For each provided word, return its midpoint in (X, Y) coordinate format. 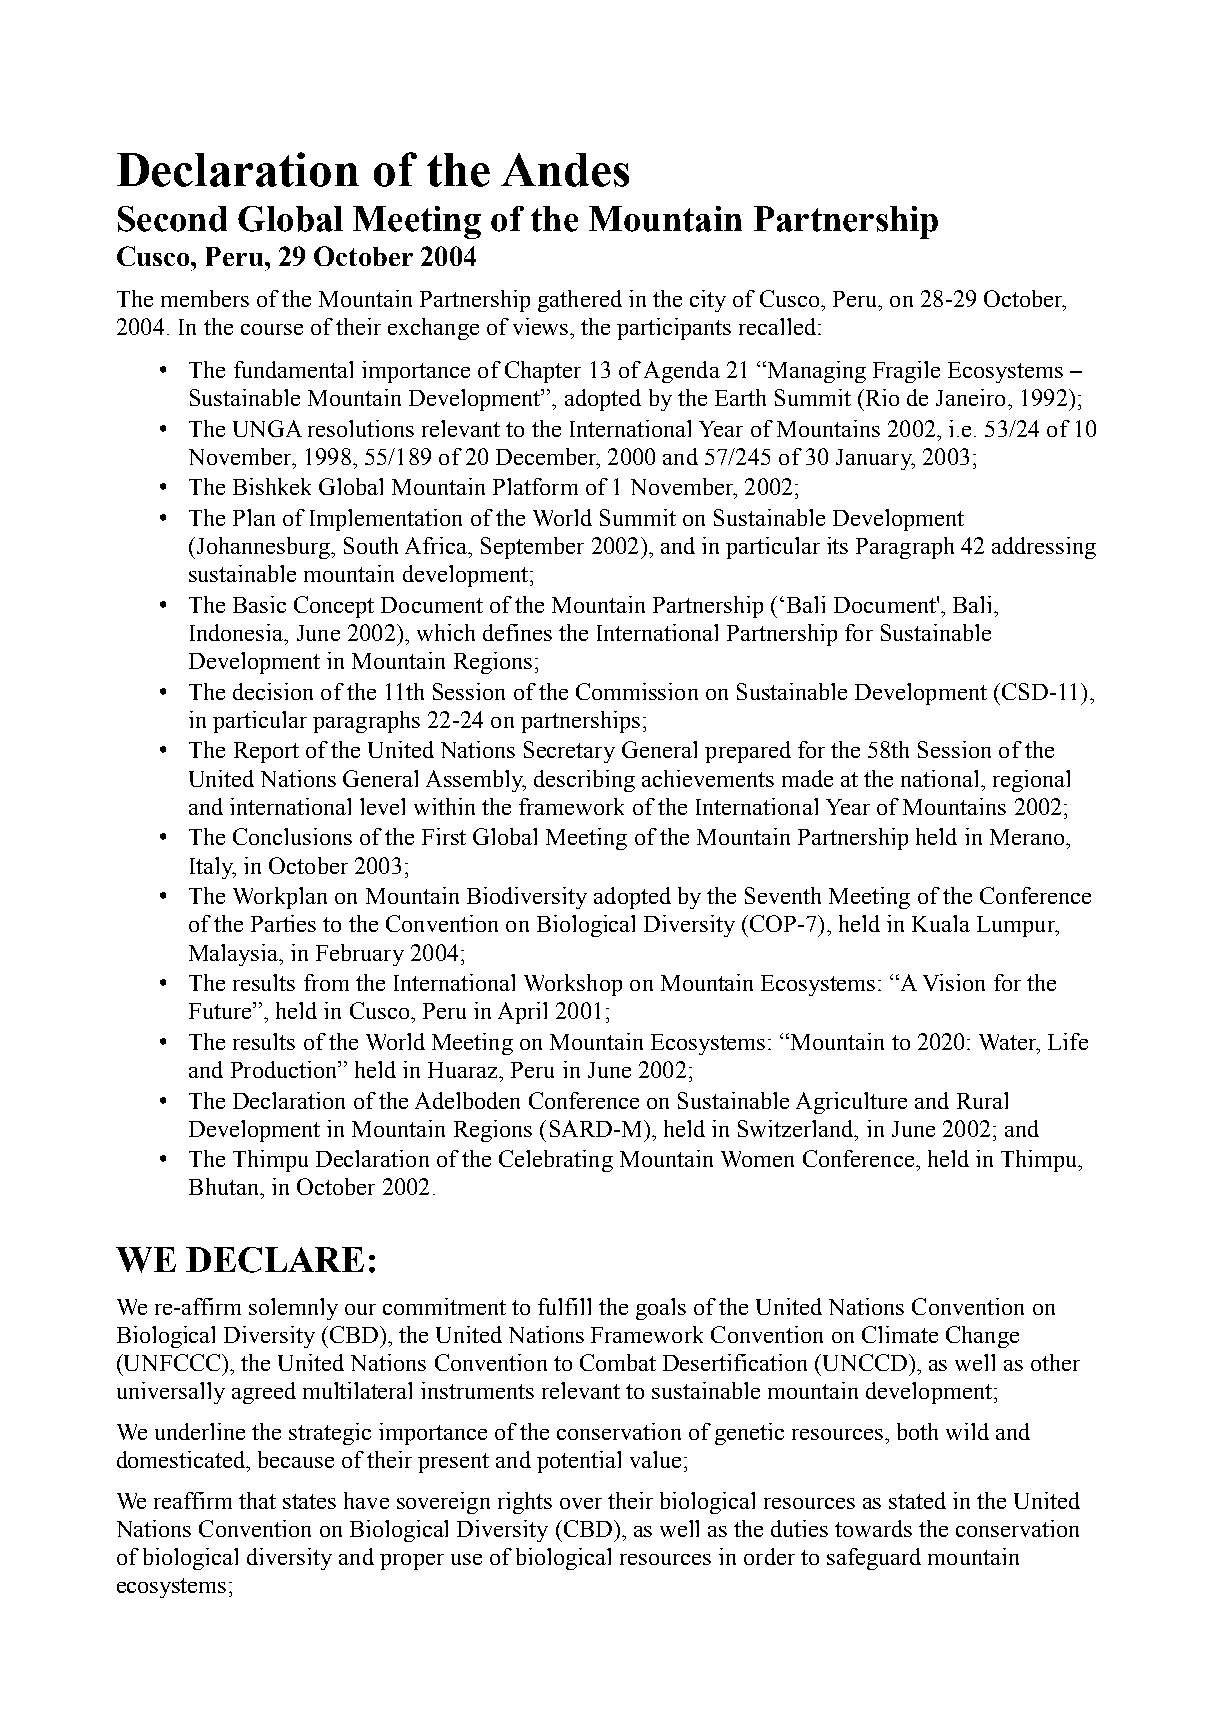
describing (584, 781)
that (257, 1500)
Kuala (941, 923)
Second (172, 219)
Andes (565, 170)
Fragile (906, 372)
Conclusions (292, 836)
